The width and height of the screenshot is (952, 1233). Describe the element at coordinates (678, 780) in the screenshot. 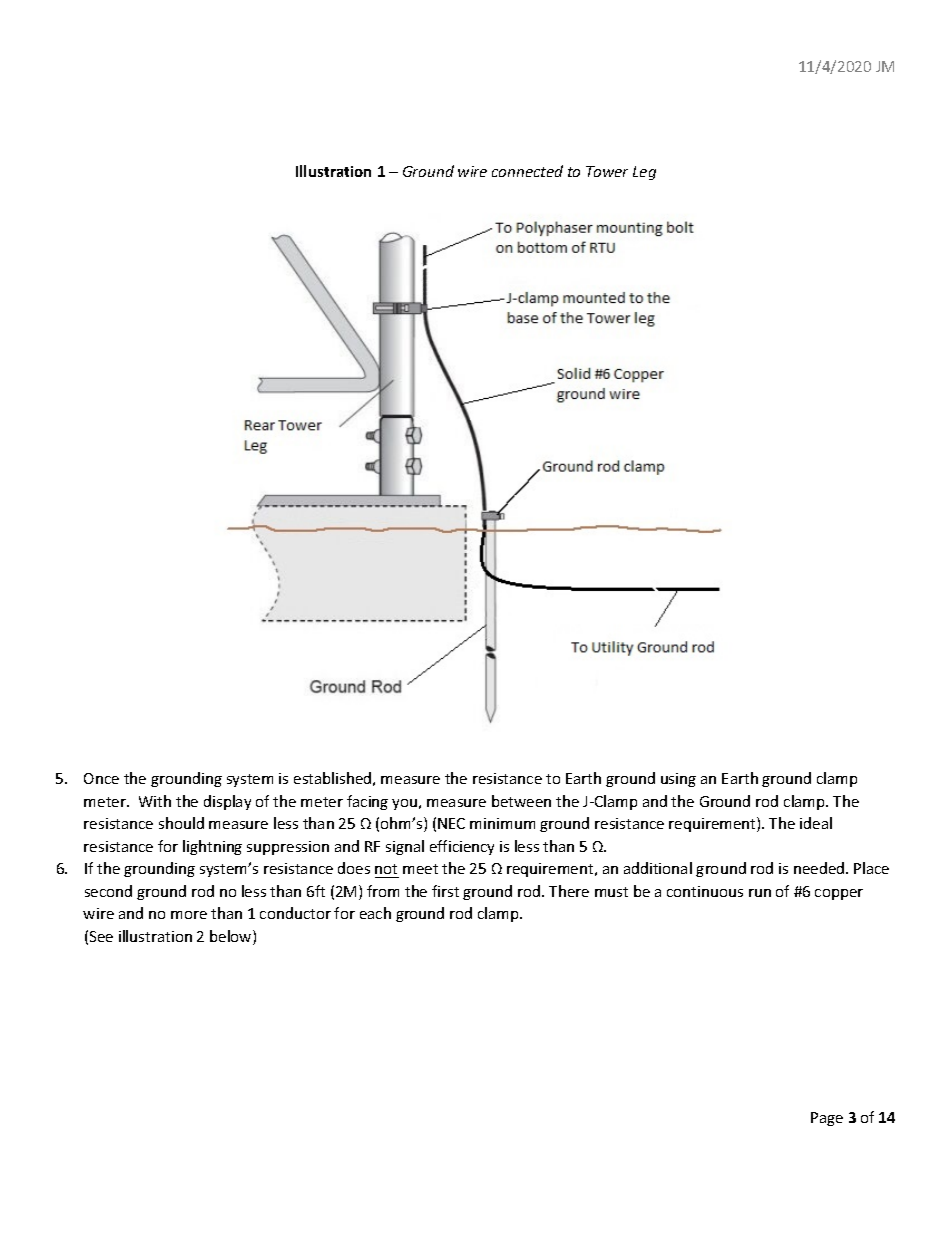

I see `using` at that location.
